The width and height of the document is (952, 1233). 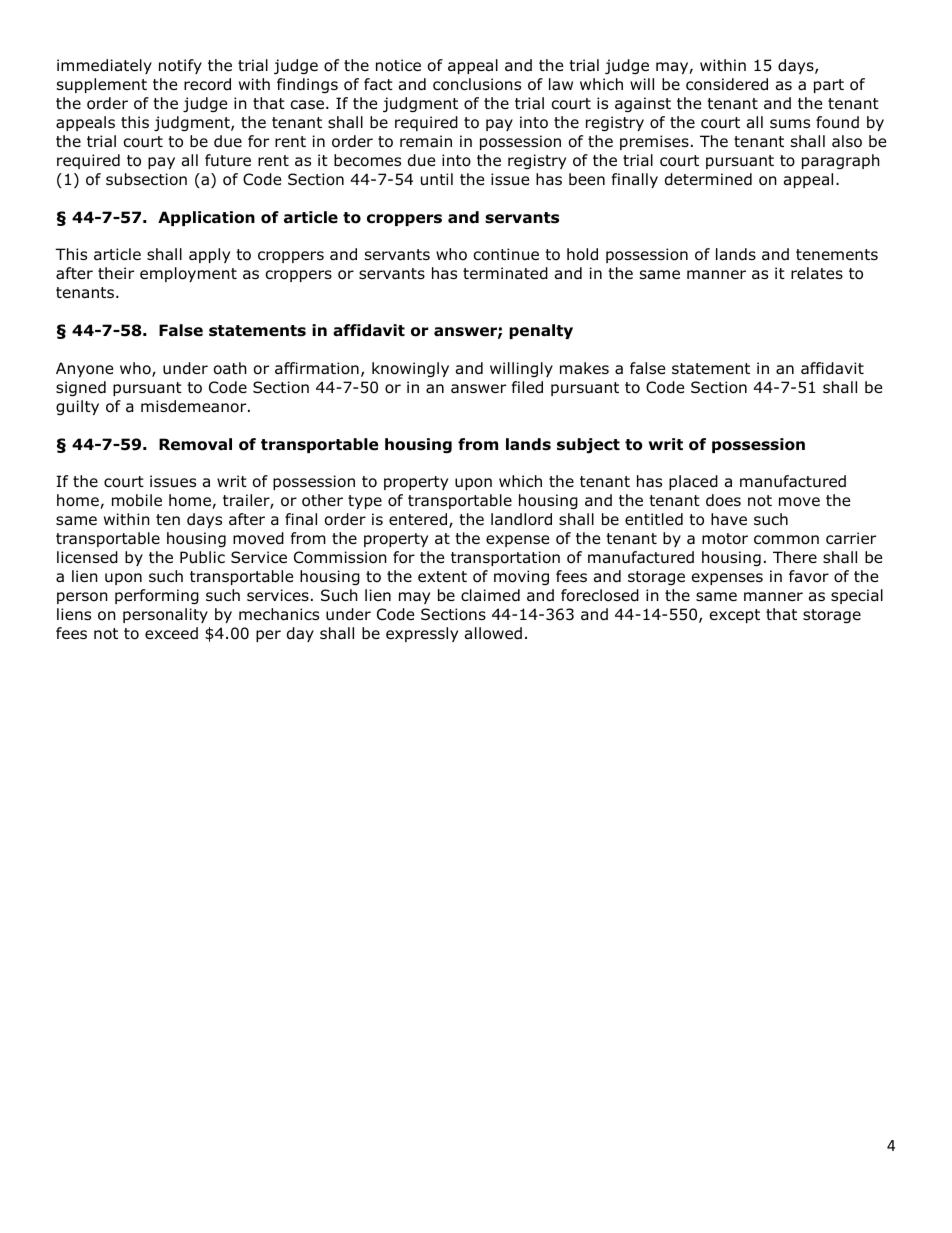 I want to click on conclusions, so click(x=477, y=84).
